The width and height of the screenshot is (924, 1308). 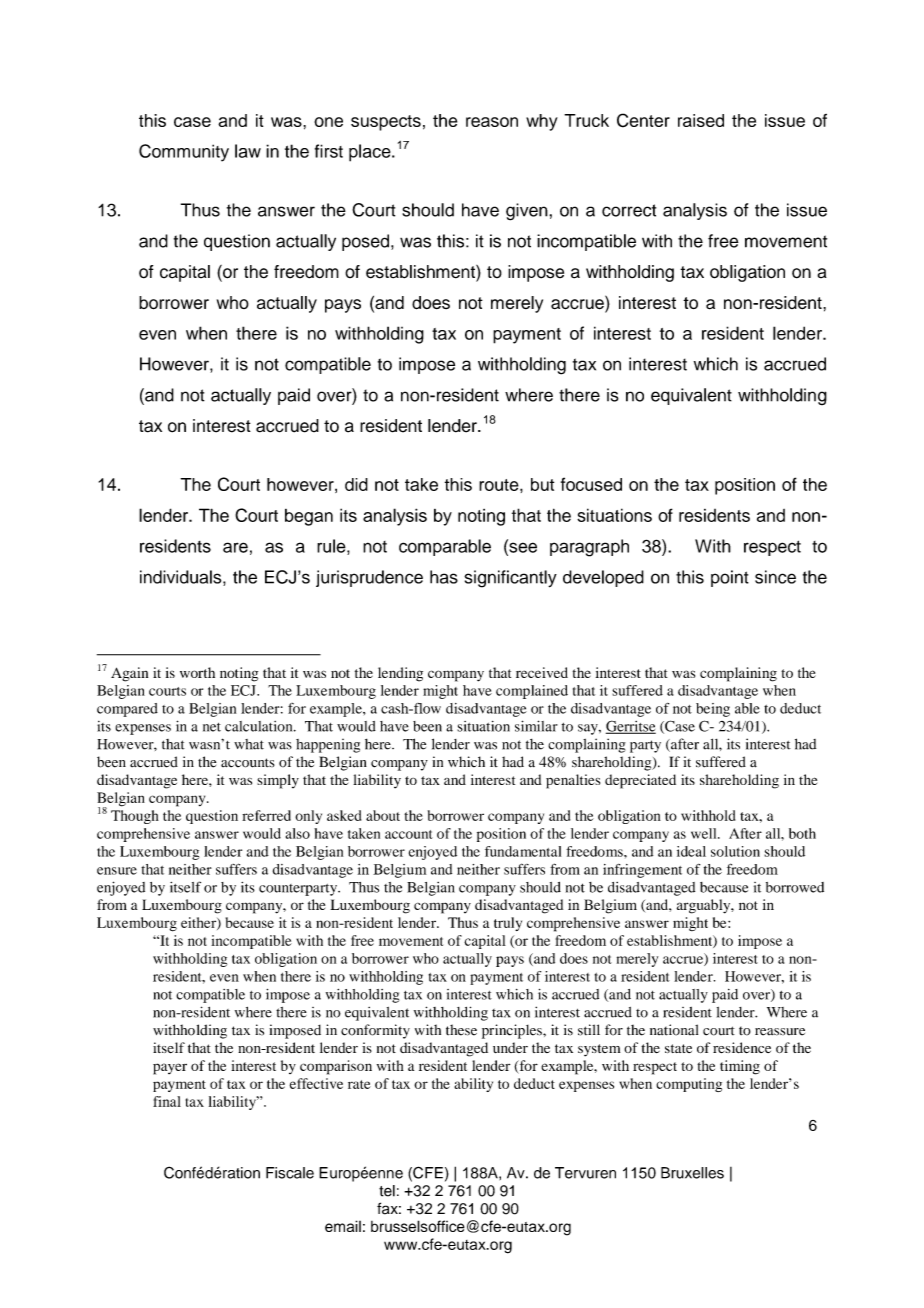 I want to click on worth, so click(x=197, y=672).
